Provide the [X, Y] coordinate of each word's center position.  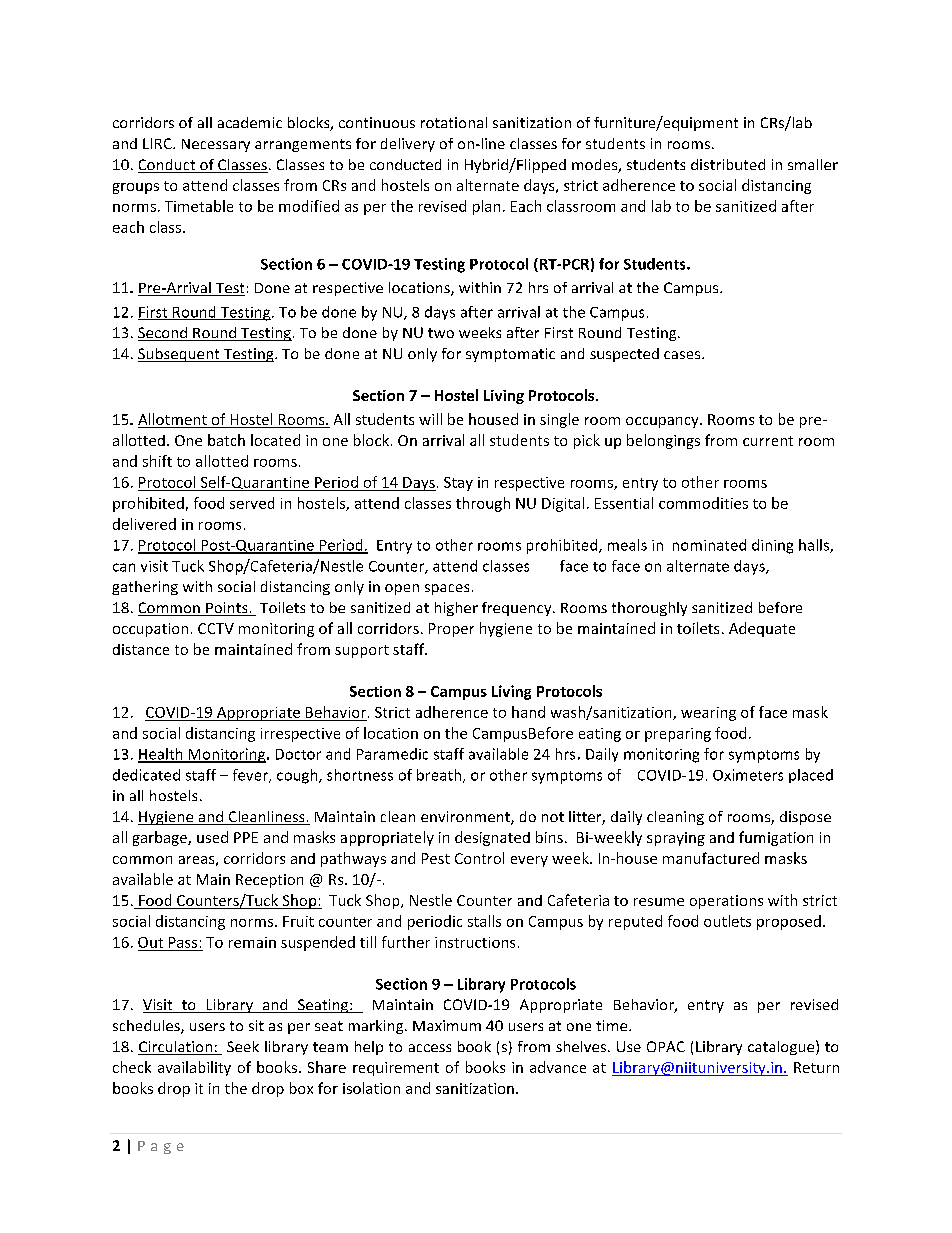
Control [479, 858]
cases [683, 355]
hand [528, 712]
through [483, 504]
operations [726, 902]
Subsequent [180, 355]
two [441, 333]
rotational [454, 122]
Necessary [216, 145]
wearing [708, 714]
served [252, 503]
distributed [728, 164]
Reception [269, 881]
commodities [703, 503]
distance [141, 649]
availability [194, 1068]
